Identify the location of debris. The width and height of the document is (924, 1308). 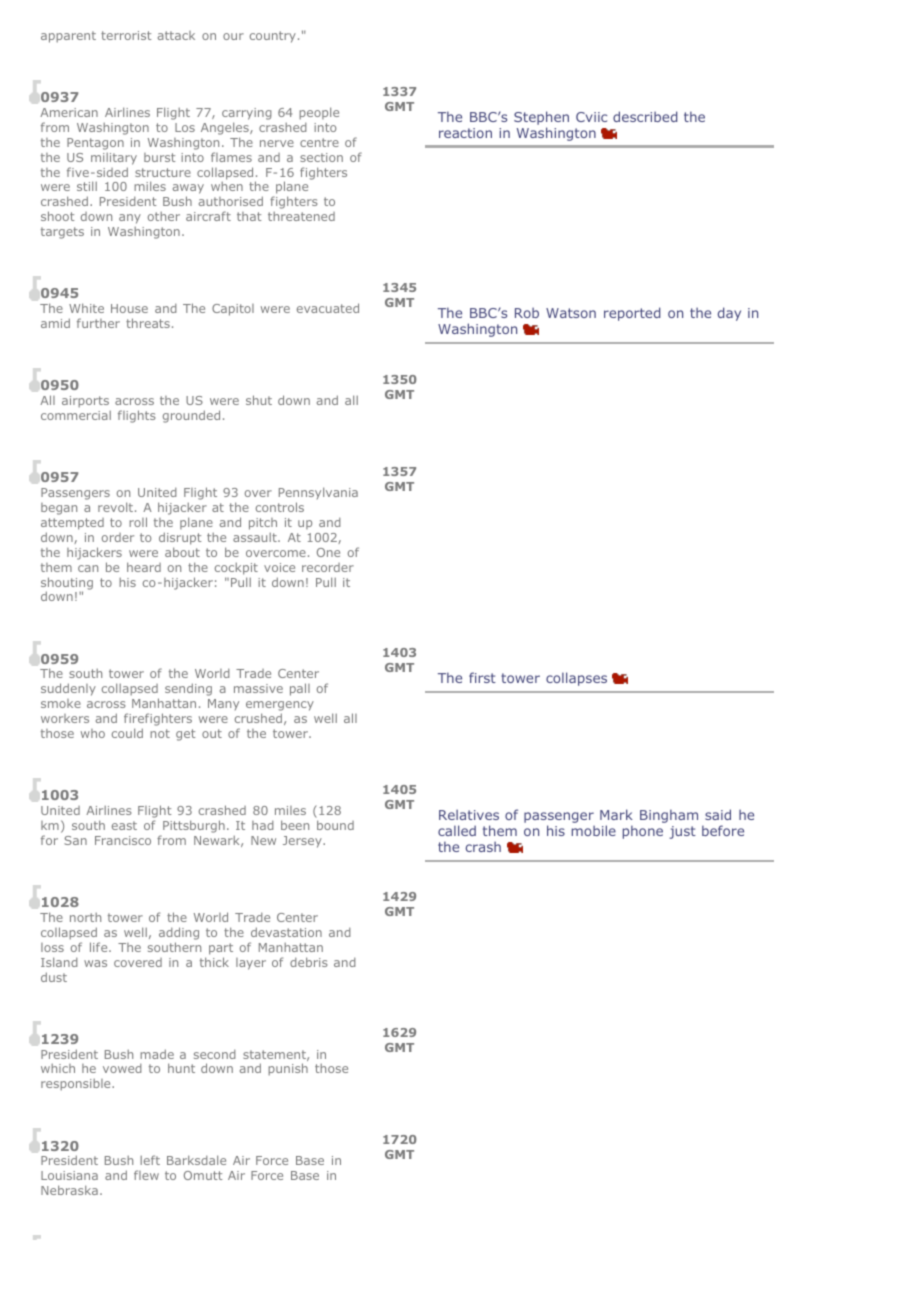
(309, 962).
